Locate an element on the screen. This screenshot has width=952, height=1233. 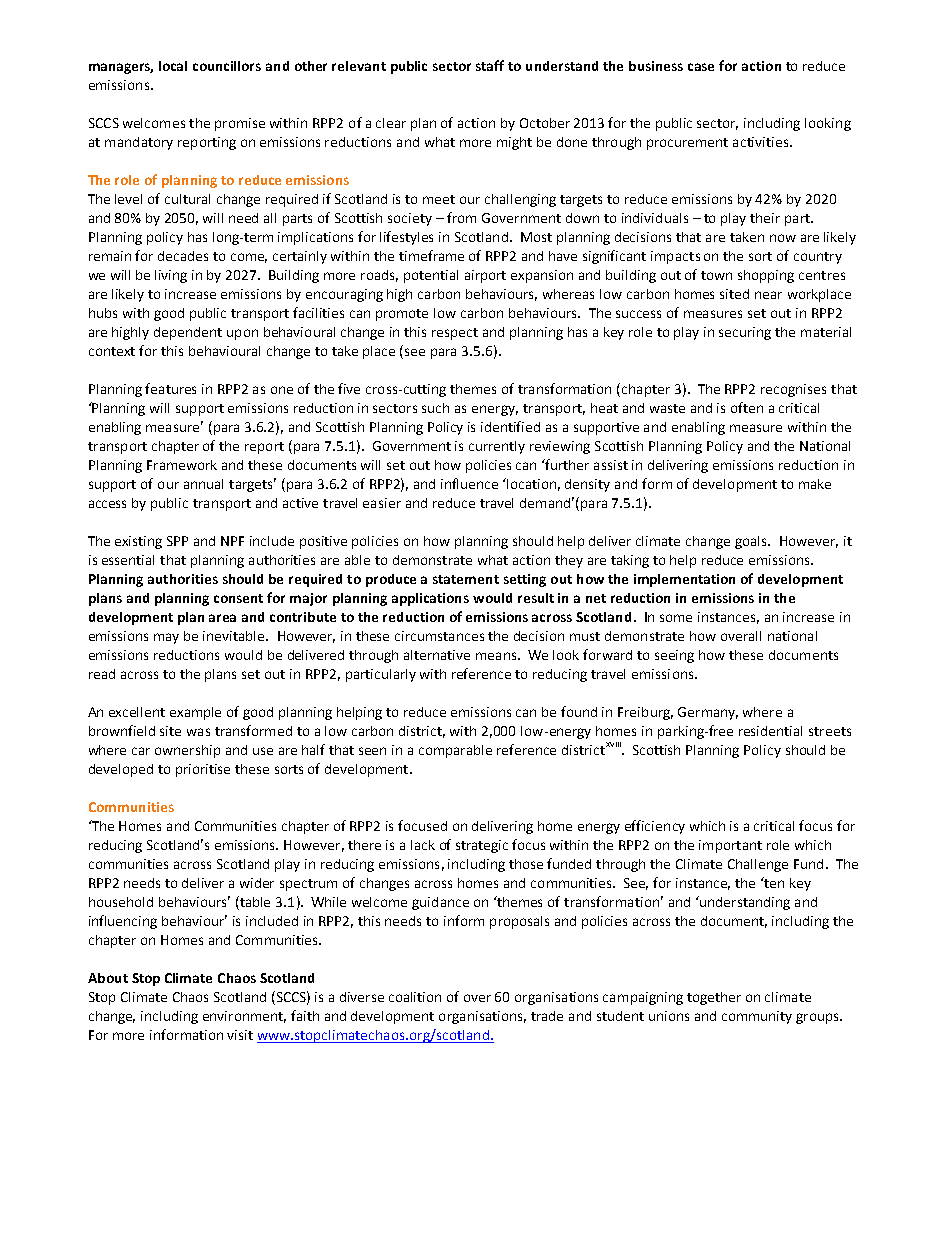
SPP is located at coordinates (177, 541).
